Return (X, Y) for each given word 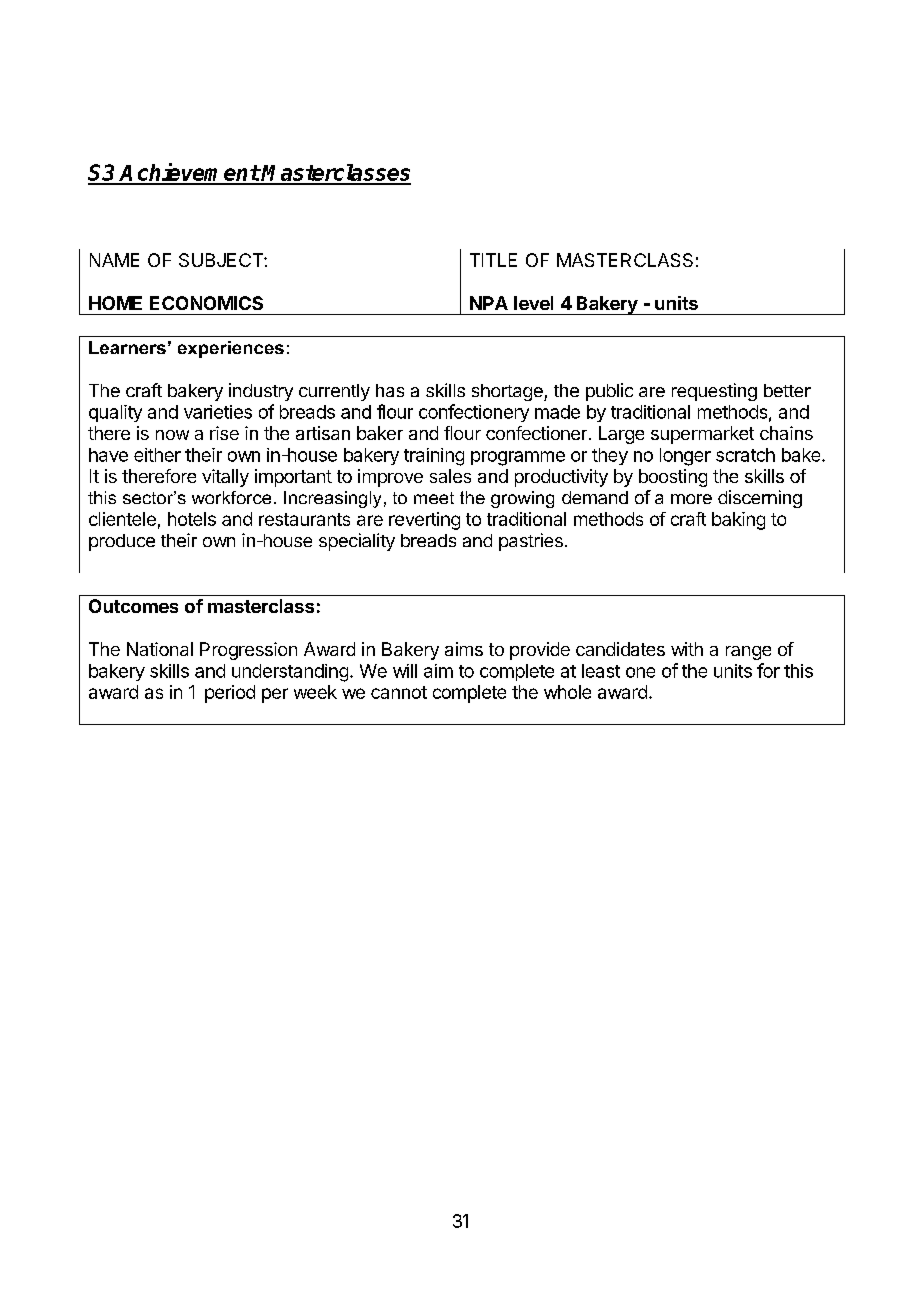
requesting (714, 392)
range (748, 653)
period (230, 694)
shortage (508, 392)
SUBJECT (222, 260)
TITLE (493, 260)
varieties (218, 412)
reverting (424, 521)
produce (122, 542)
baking (738, 521)
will (405, 671)
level (533, 303)
